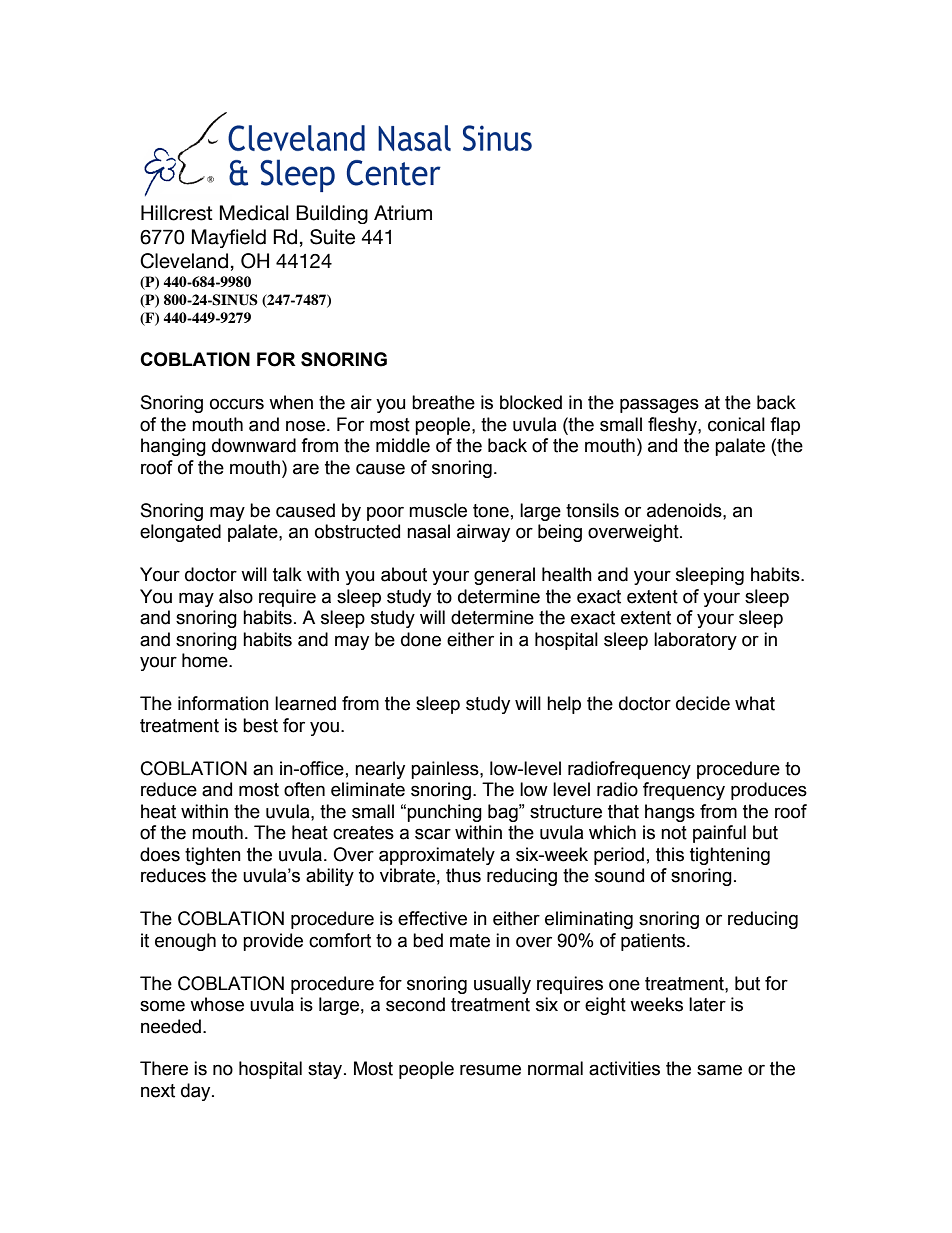 The width and height of the screenshot is (952, 1233). Describe the element at coordinates (592, 510) in the screenshot. I see `tonsils` at that location.
